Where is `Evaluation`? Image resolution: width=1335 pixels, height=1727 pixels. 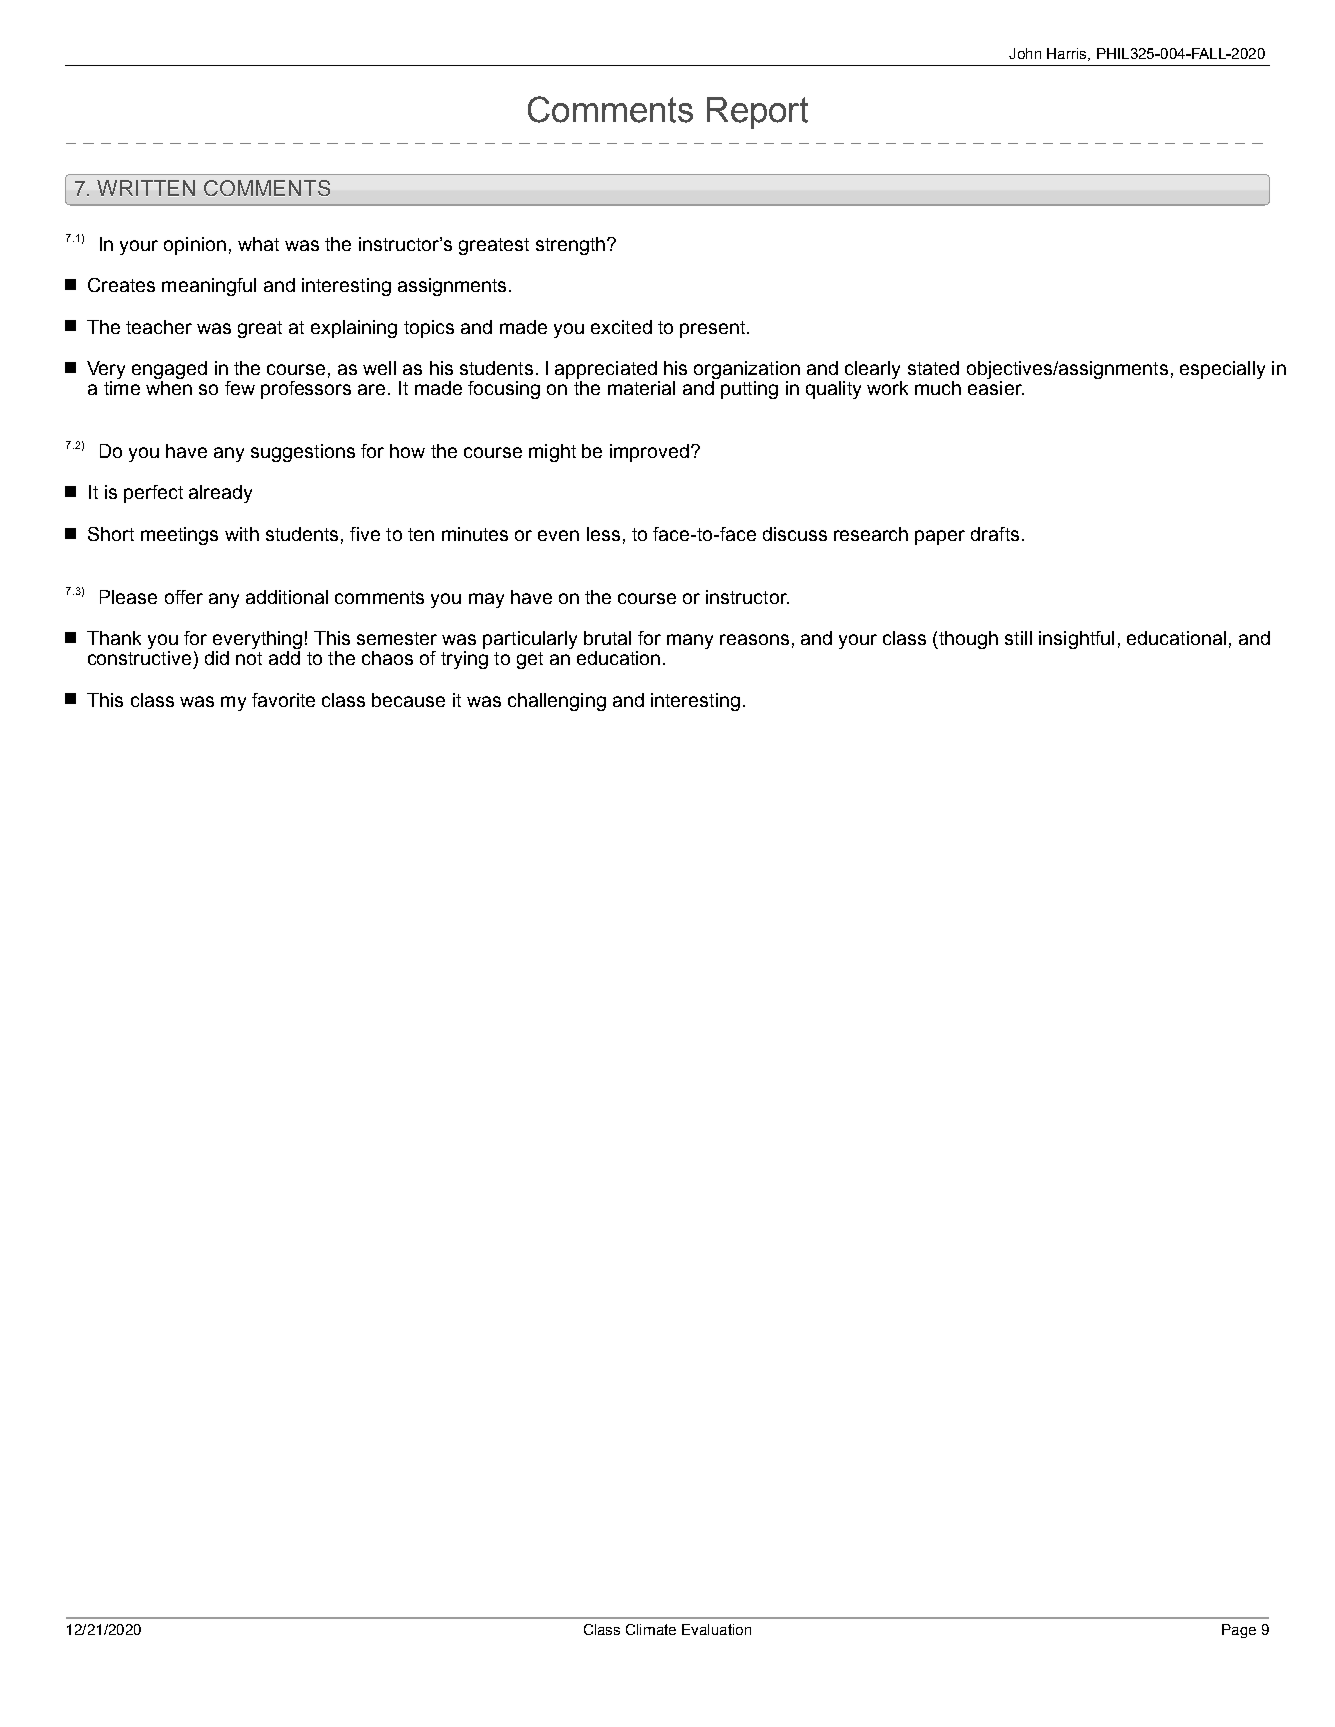
Evaluation is located at coordinates (716, 1629).
